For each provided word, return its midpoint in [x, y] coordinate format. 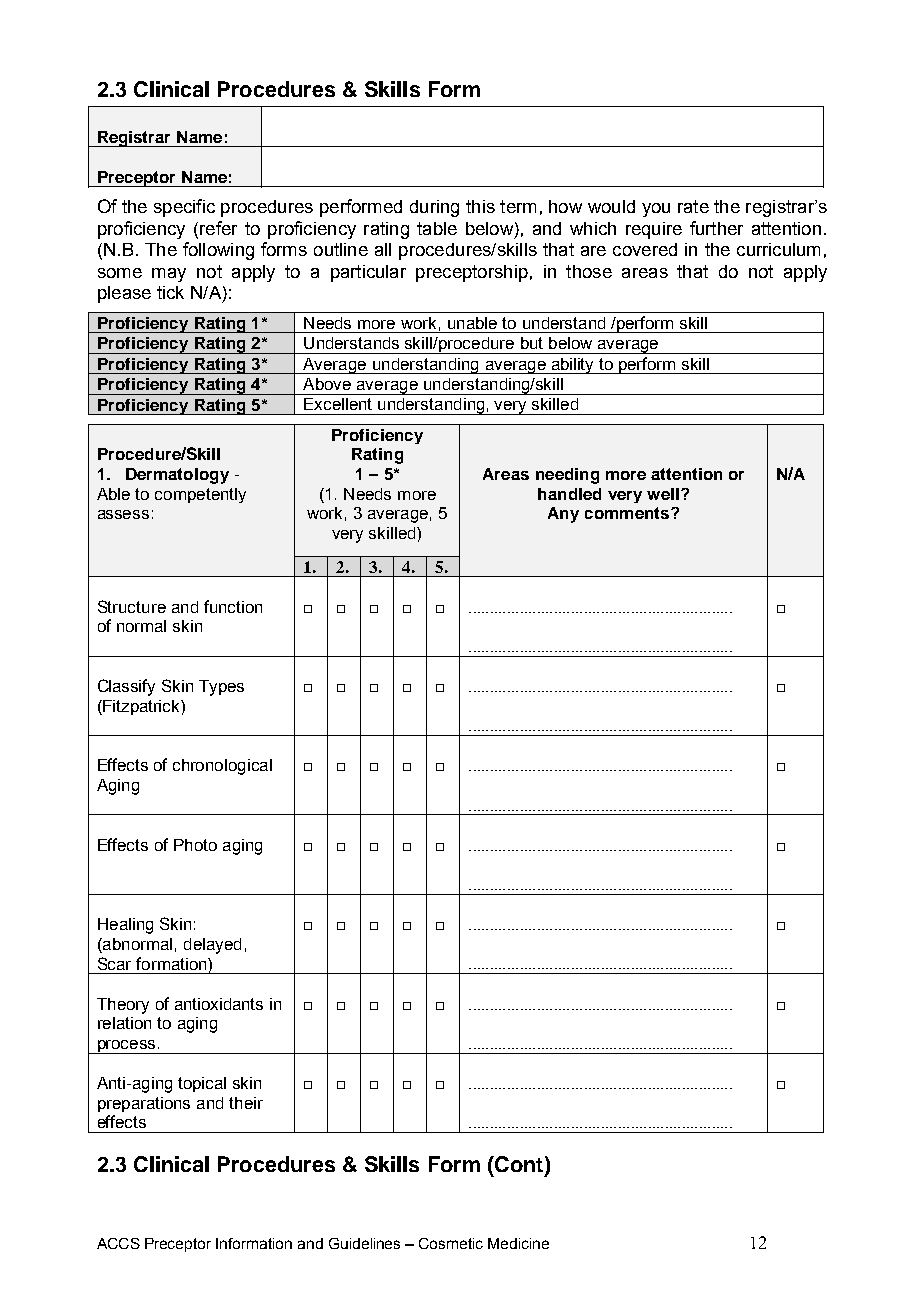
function [233, 606]
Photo [195, 845]
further [716, 228]
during [434, 208]
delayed [212, 946]
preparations [144, 1104]
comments [628, 513]
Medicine [518, 1243]
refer [218, 228]
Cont [519, 1165]
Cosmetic [451, 1243]
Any [563, 515]
